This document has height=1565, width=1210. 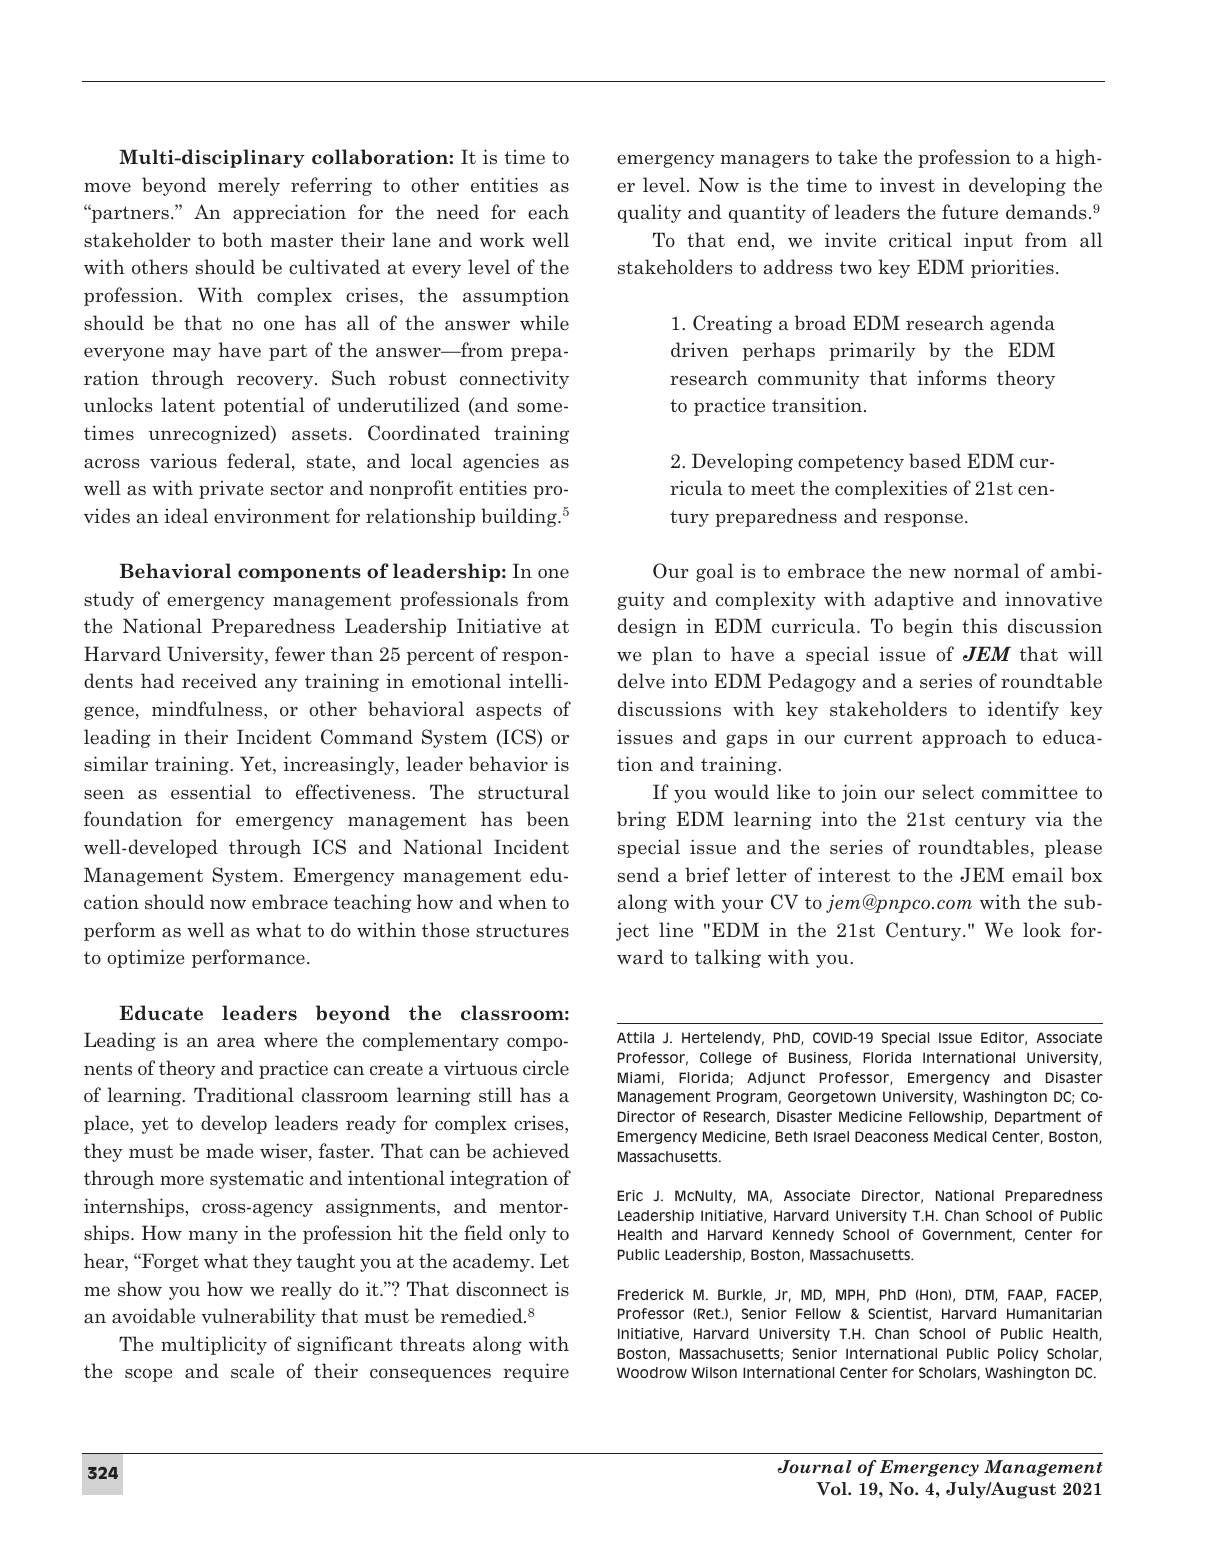 I want to click on agencies, so click(x=501, y=462).
